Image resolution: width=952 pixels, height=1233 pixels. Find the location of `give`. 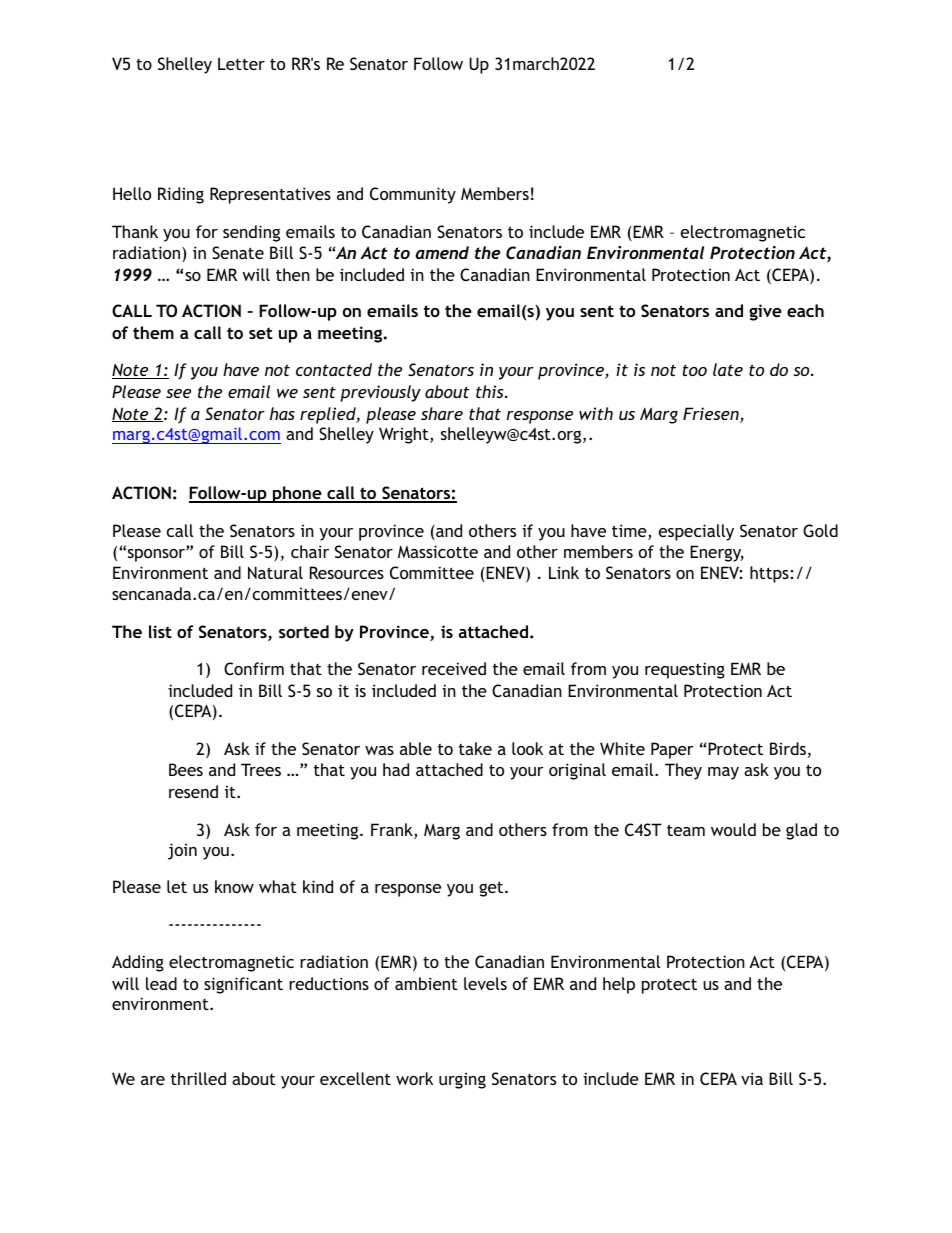

give is located at coordinates (765, 312).
